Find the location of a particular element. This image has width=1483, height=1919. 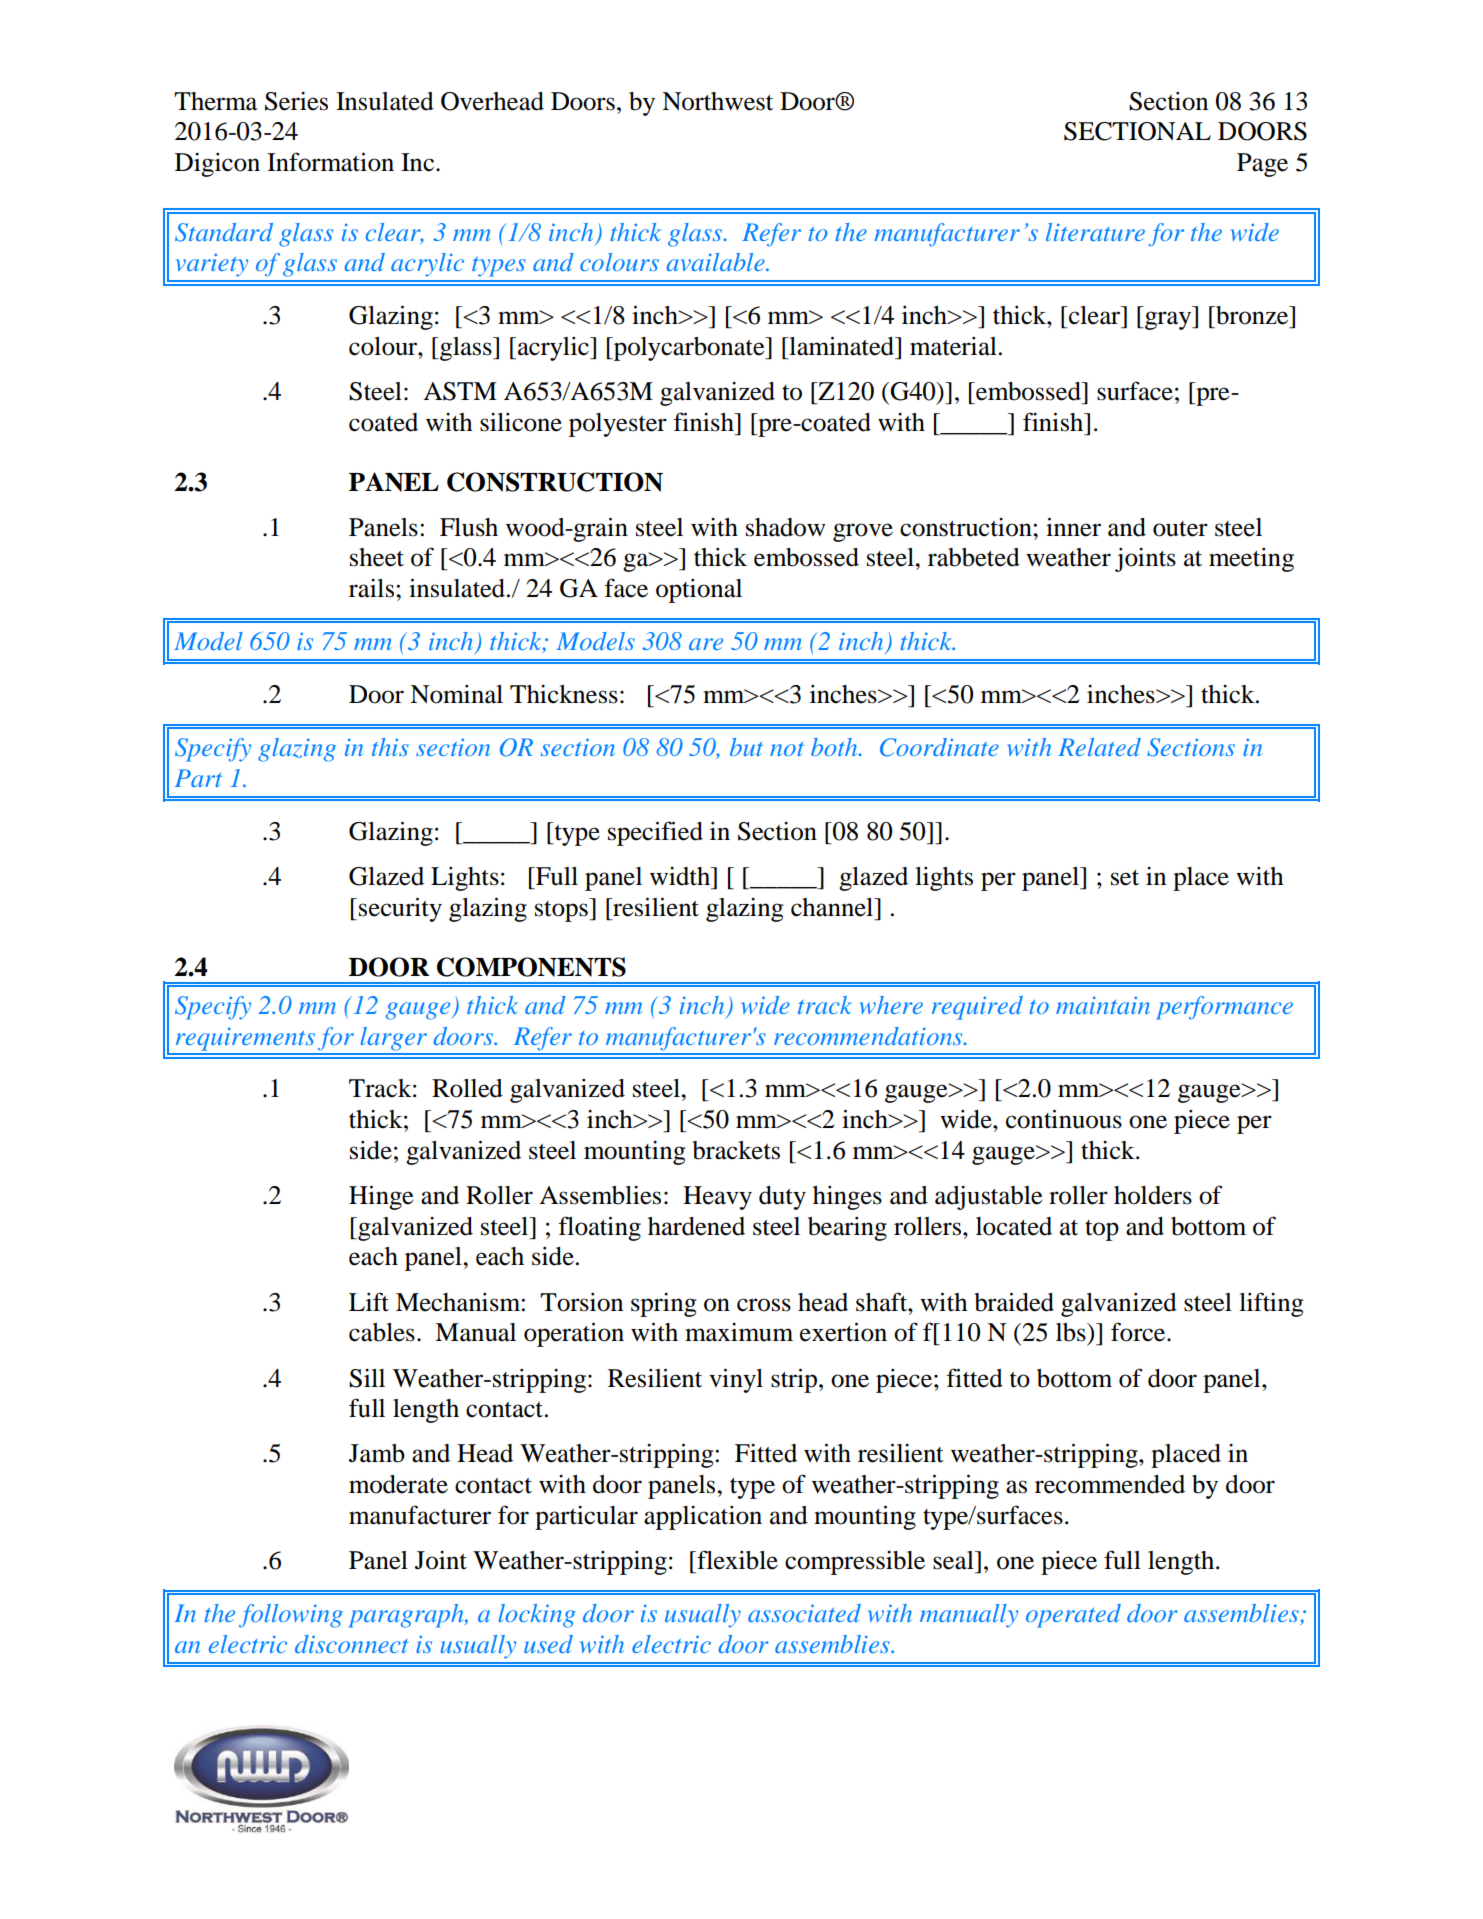

literature is located at coordinates (1095, 232).
